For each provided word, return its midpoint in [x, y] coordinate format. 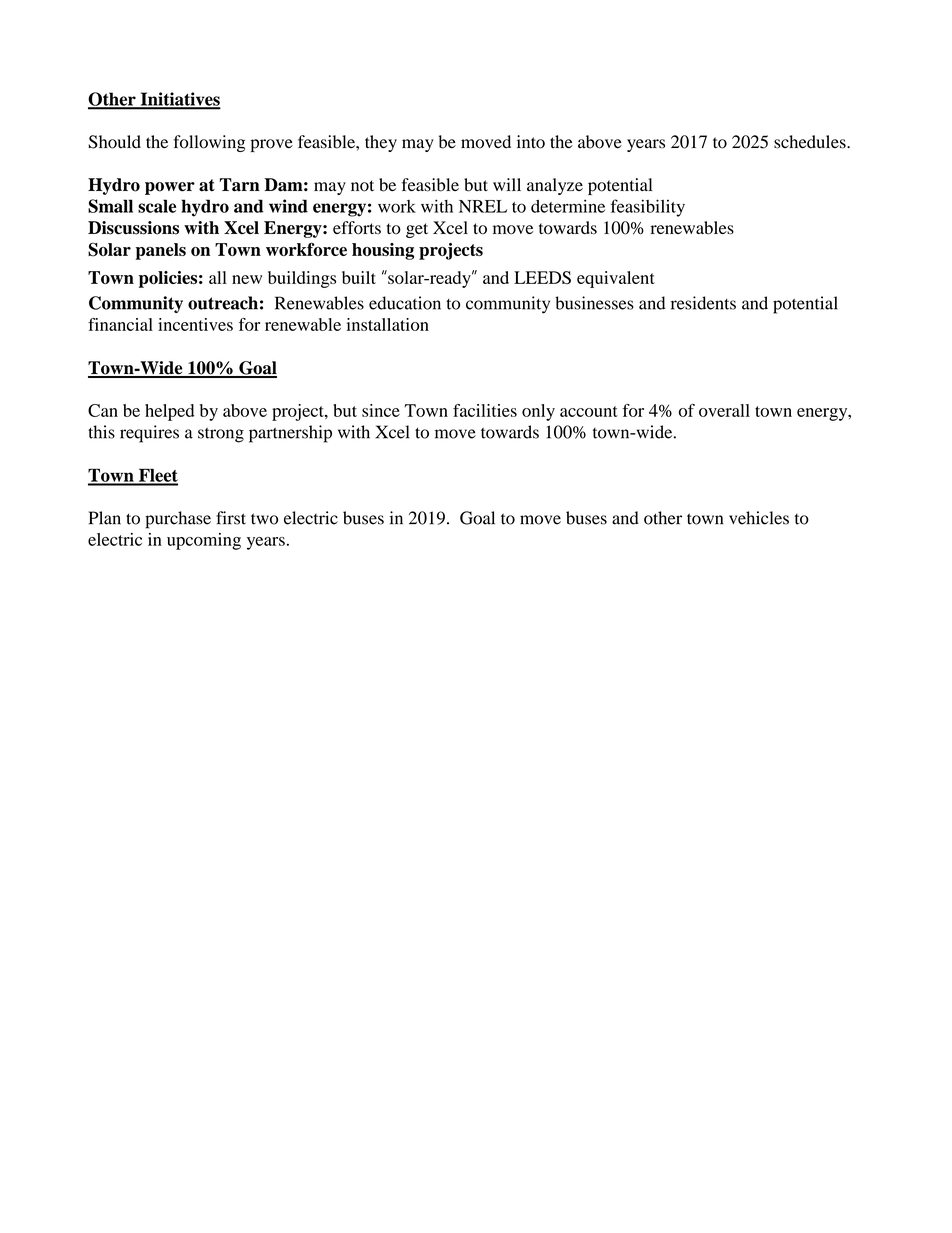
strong [221, 435]
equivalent [616, 279]
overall [724, 410]
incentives [195, 324]
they [381, 143]
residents [703, 303]
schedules [811, 142]
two [264, 519]
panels [161, 251]
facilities [485, 410]
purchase [178, 520]
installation [387, 324]
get [417, 230]
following [209, 143]
